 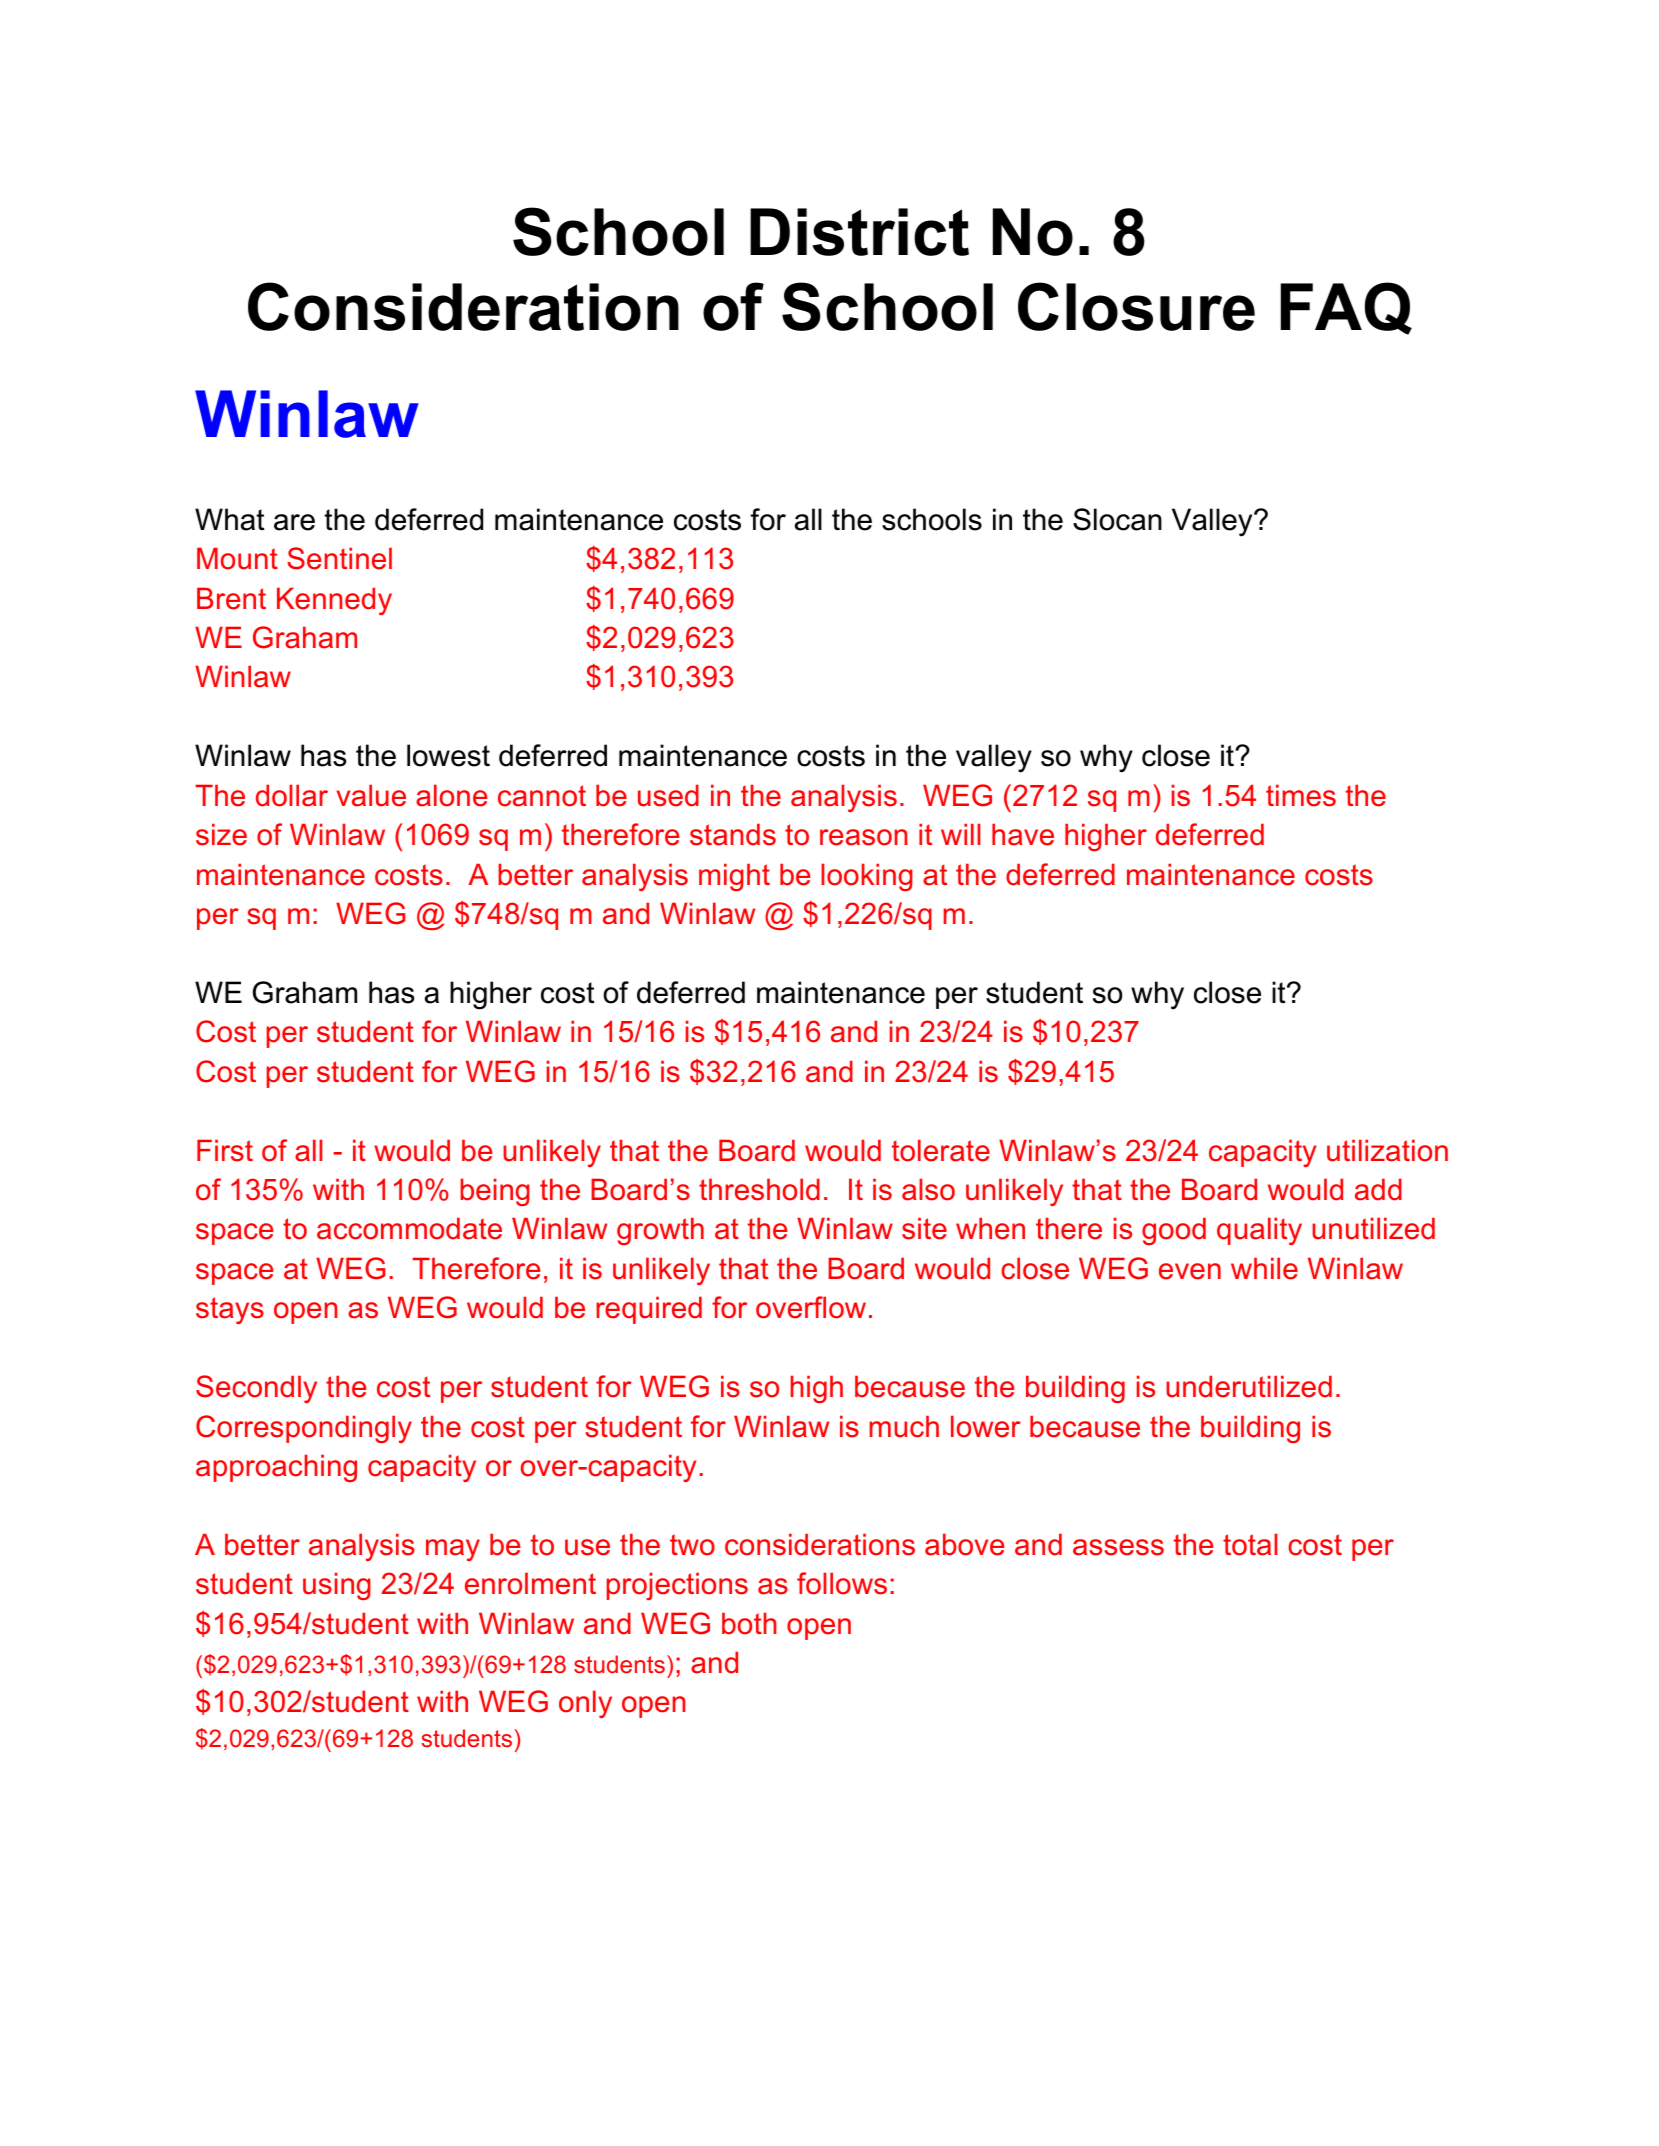 What do you see at coordinates (1301, 795) in the screenshot?
I see `times` at bounding box center [1301, 795].
